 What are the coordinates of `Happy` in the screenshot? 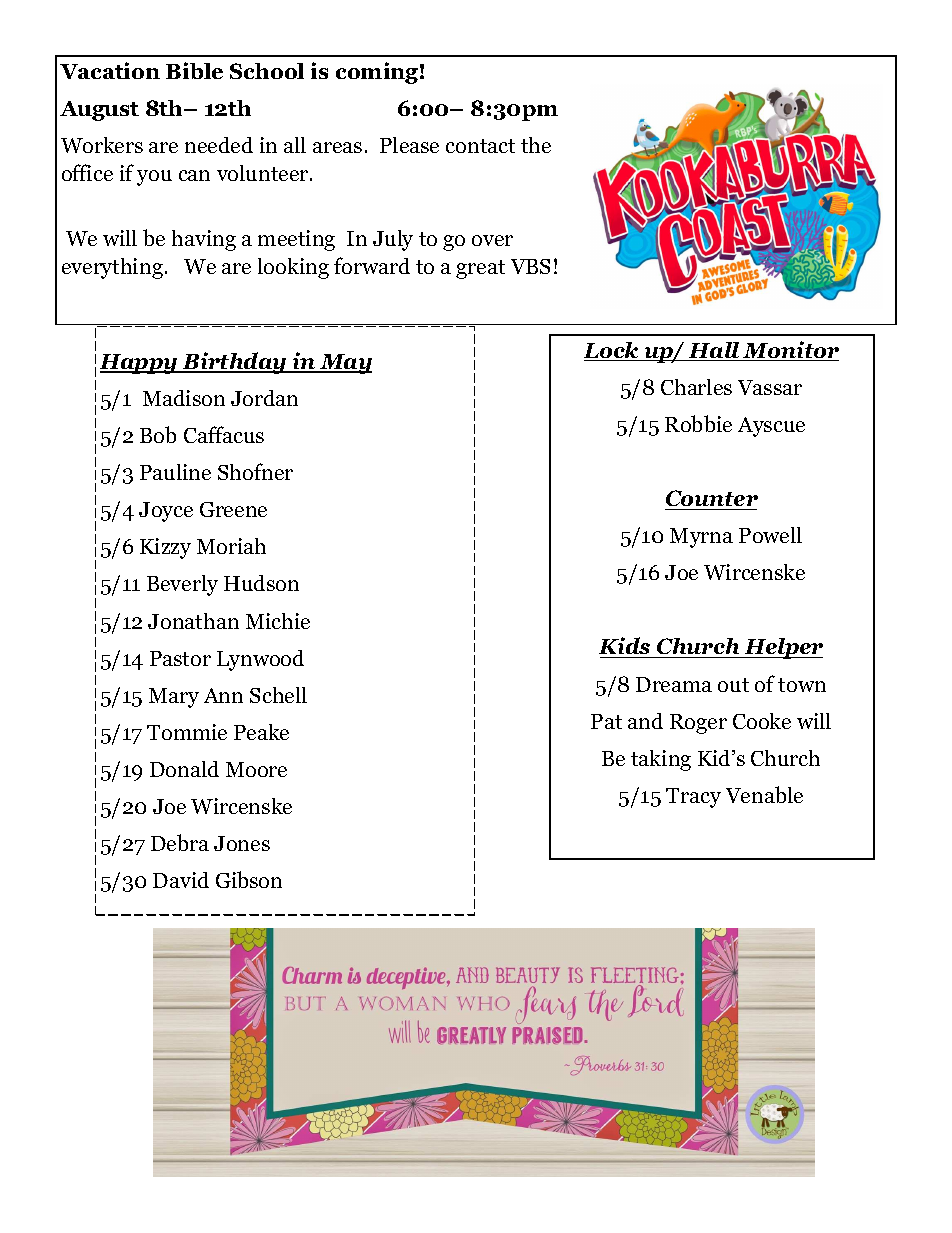 It's located at (140, 364).
